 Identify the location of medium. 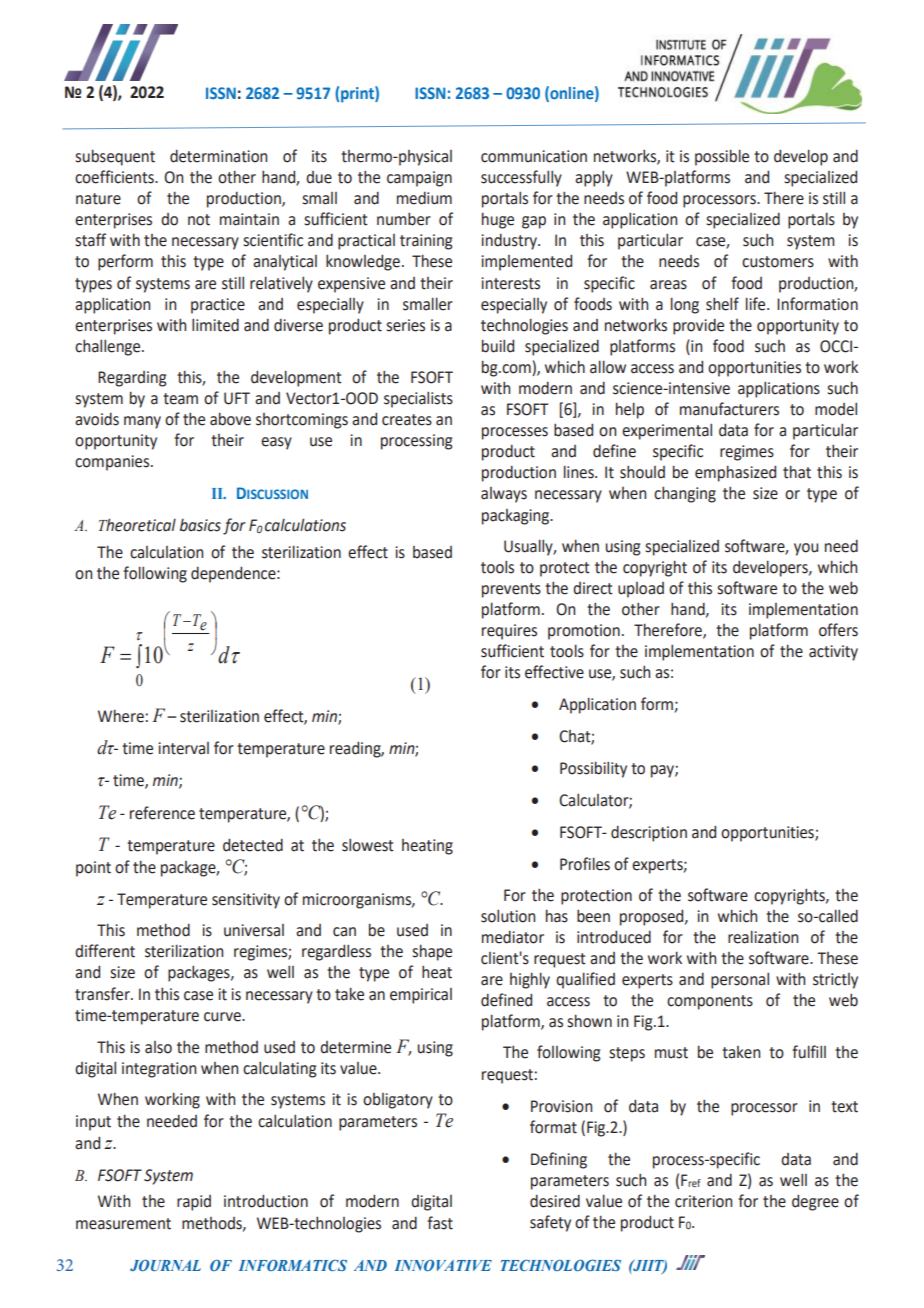
(424, 198).
